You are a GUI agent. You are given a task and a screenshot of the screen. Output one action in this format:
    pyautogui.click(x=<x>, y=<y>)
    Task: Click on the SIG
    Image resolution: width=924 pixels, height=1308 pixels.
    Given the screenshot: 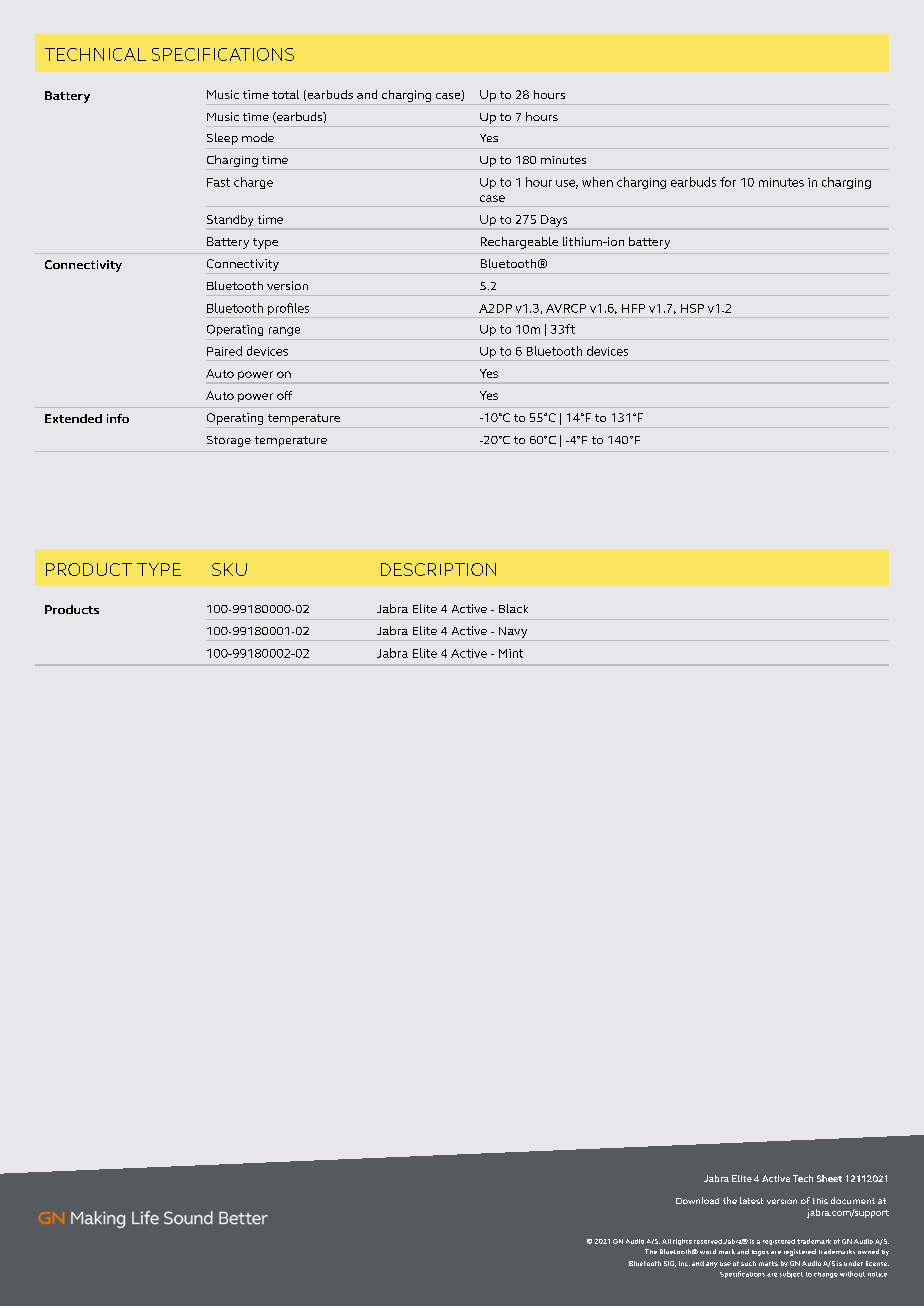 What is the action you would take?
    pyautogui.click(x=670, y=1264)
